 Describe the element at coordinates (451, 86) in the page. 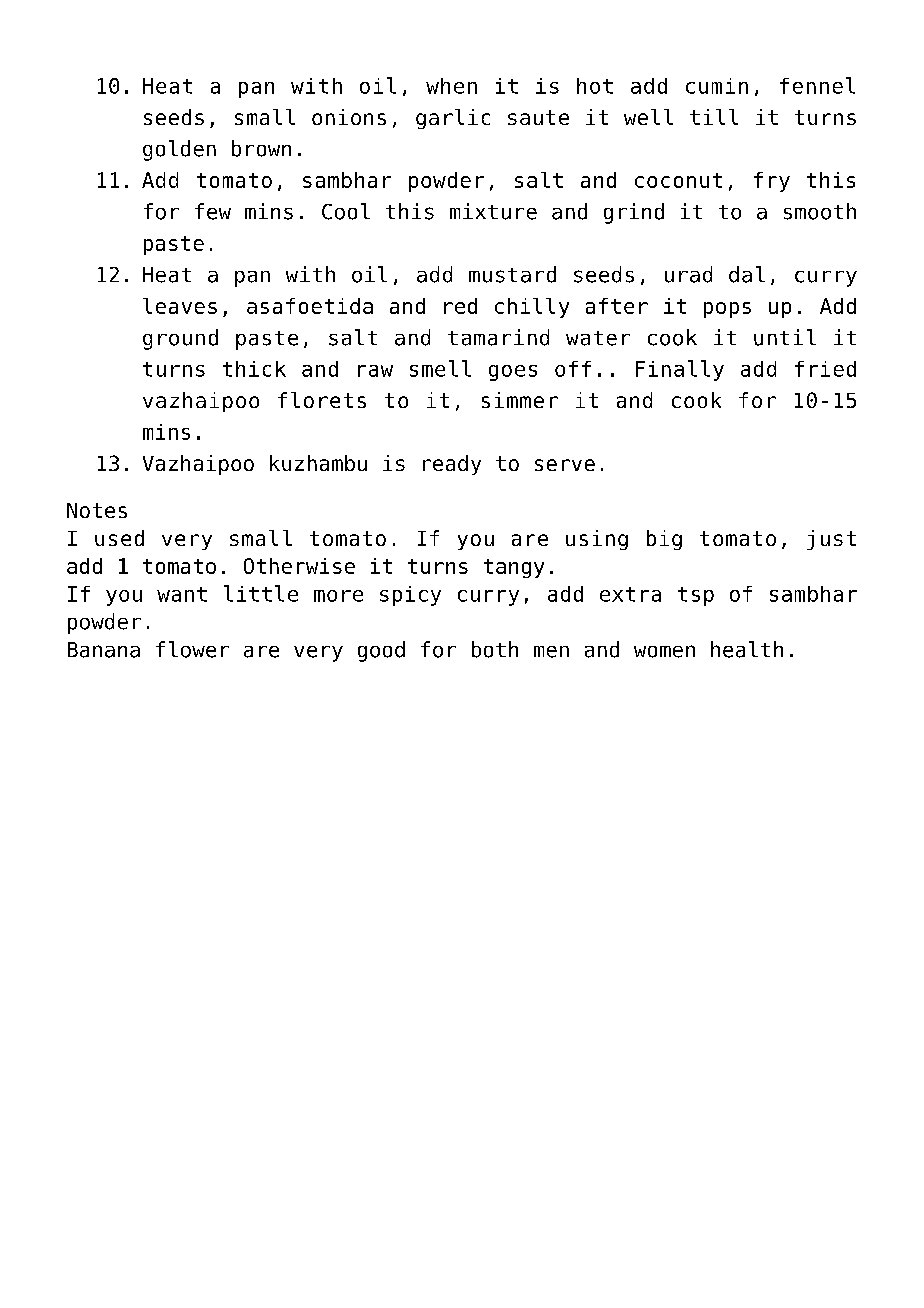

I see `when` at that location.
